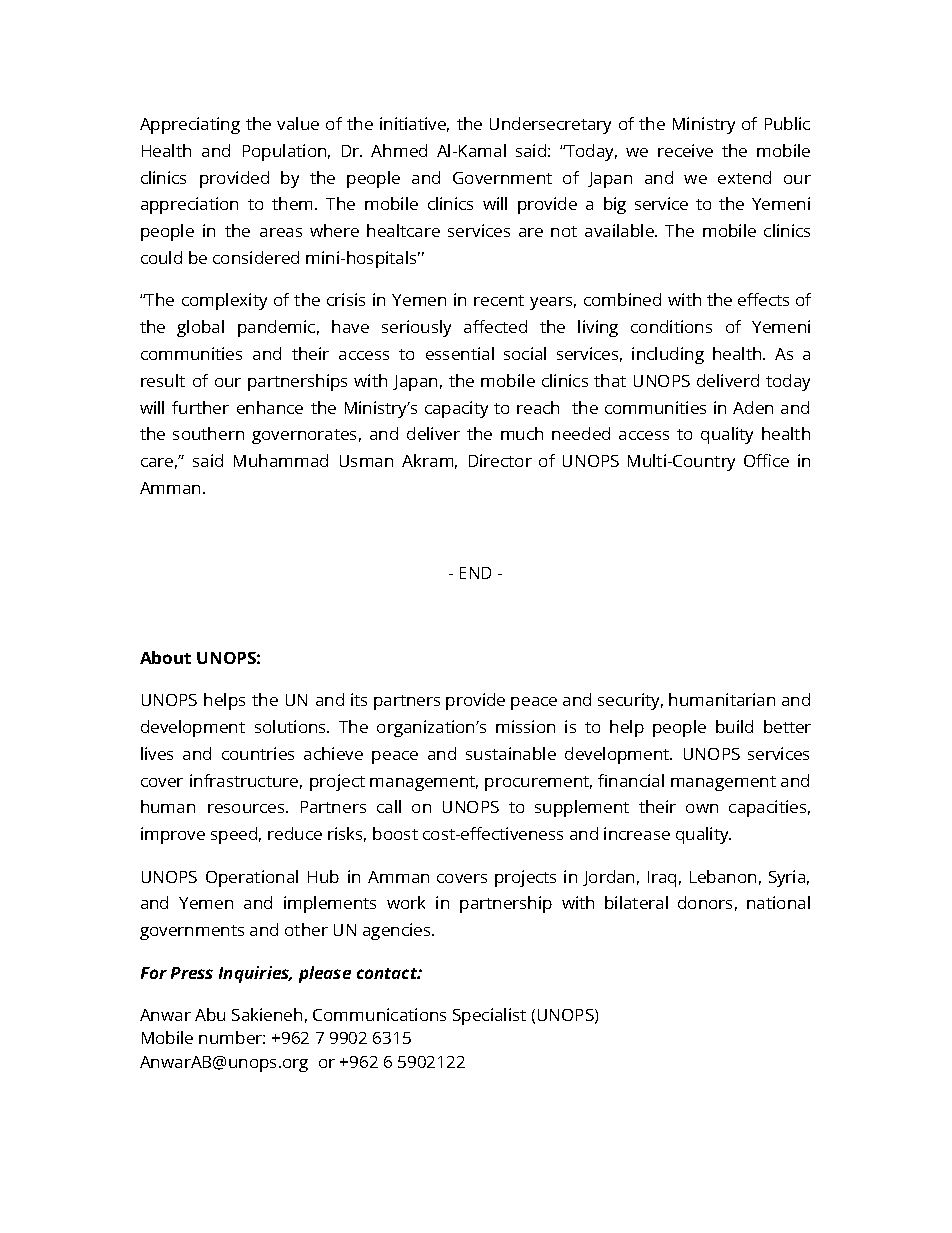 The height and width of the image is (1233, 952). Describe the element at coordinates (500, 460) in the image. I see `Director` at that location.
